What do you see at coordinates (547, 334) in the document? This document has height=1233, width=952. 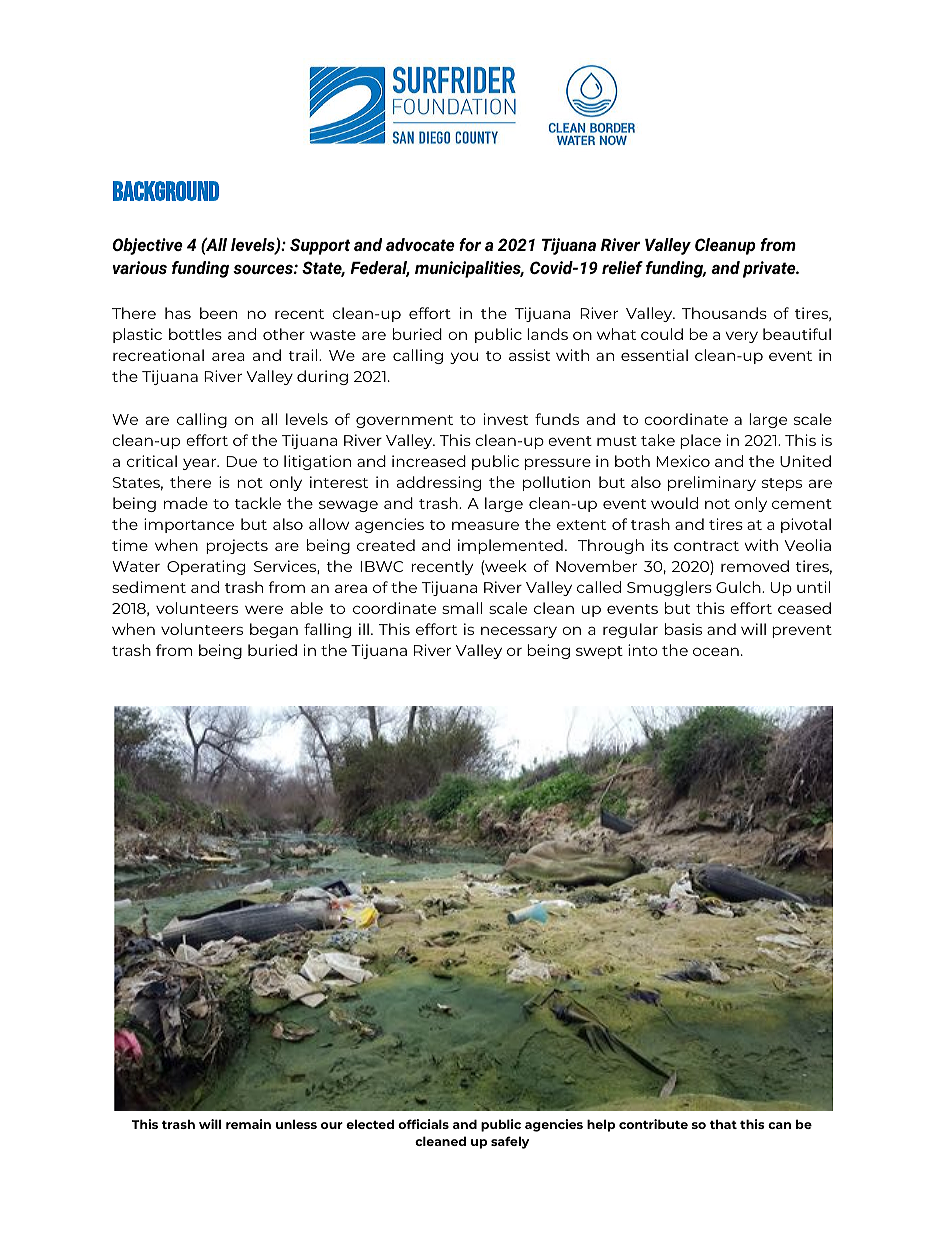 I see `lands` at bounding box center [547, 334].
